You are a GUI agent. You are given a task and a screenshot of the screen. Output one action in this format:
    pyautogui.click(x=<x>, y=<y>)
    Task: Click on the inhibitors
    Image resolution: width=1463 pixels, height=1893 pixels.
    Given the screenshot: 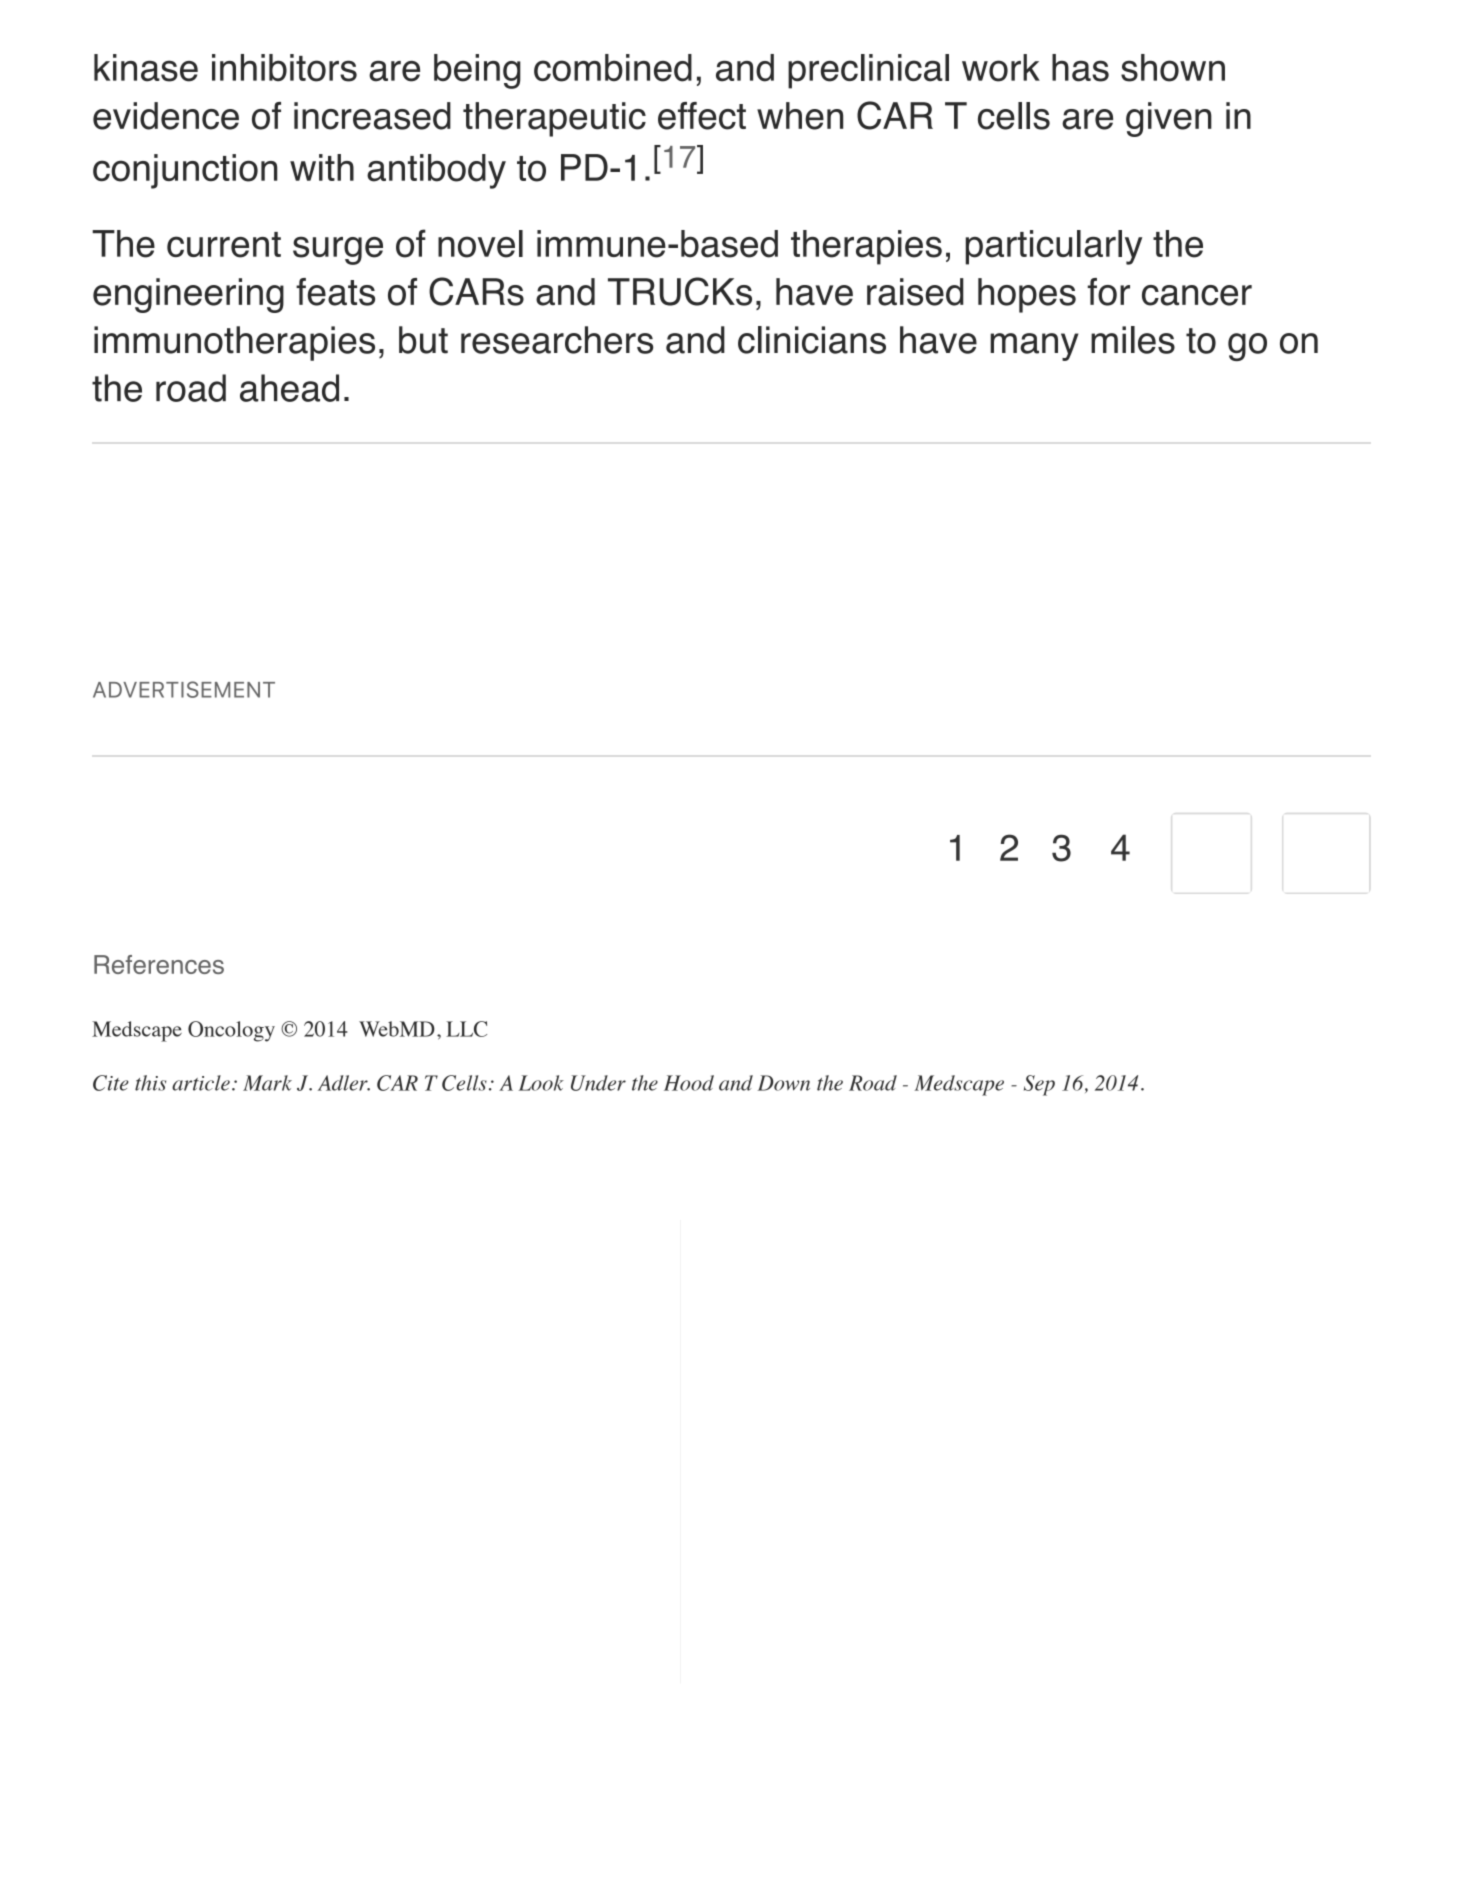 What is the action you would take?
    pyautogui.click(x=284, y=68)
